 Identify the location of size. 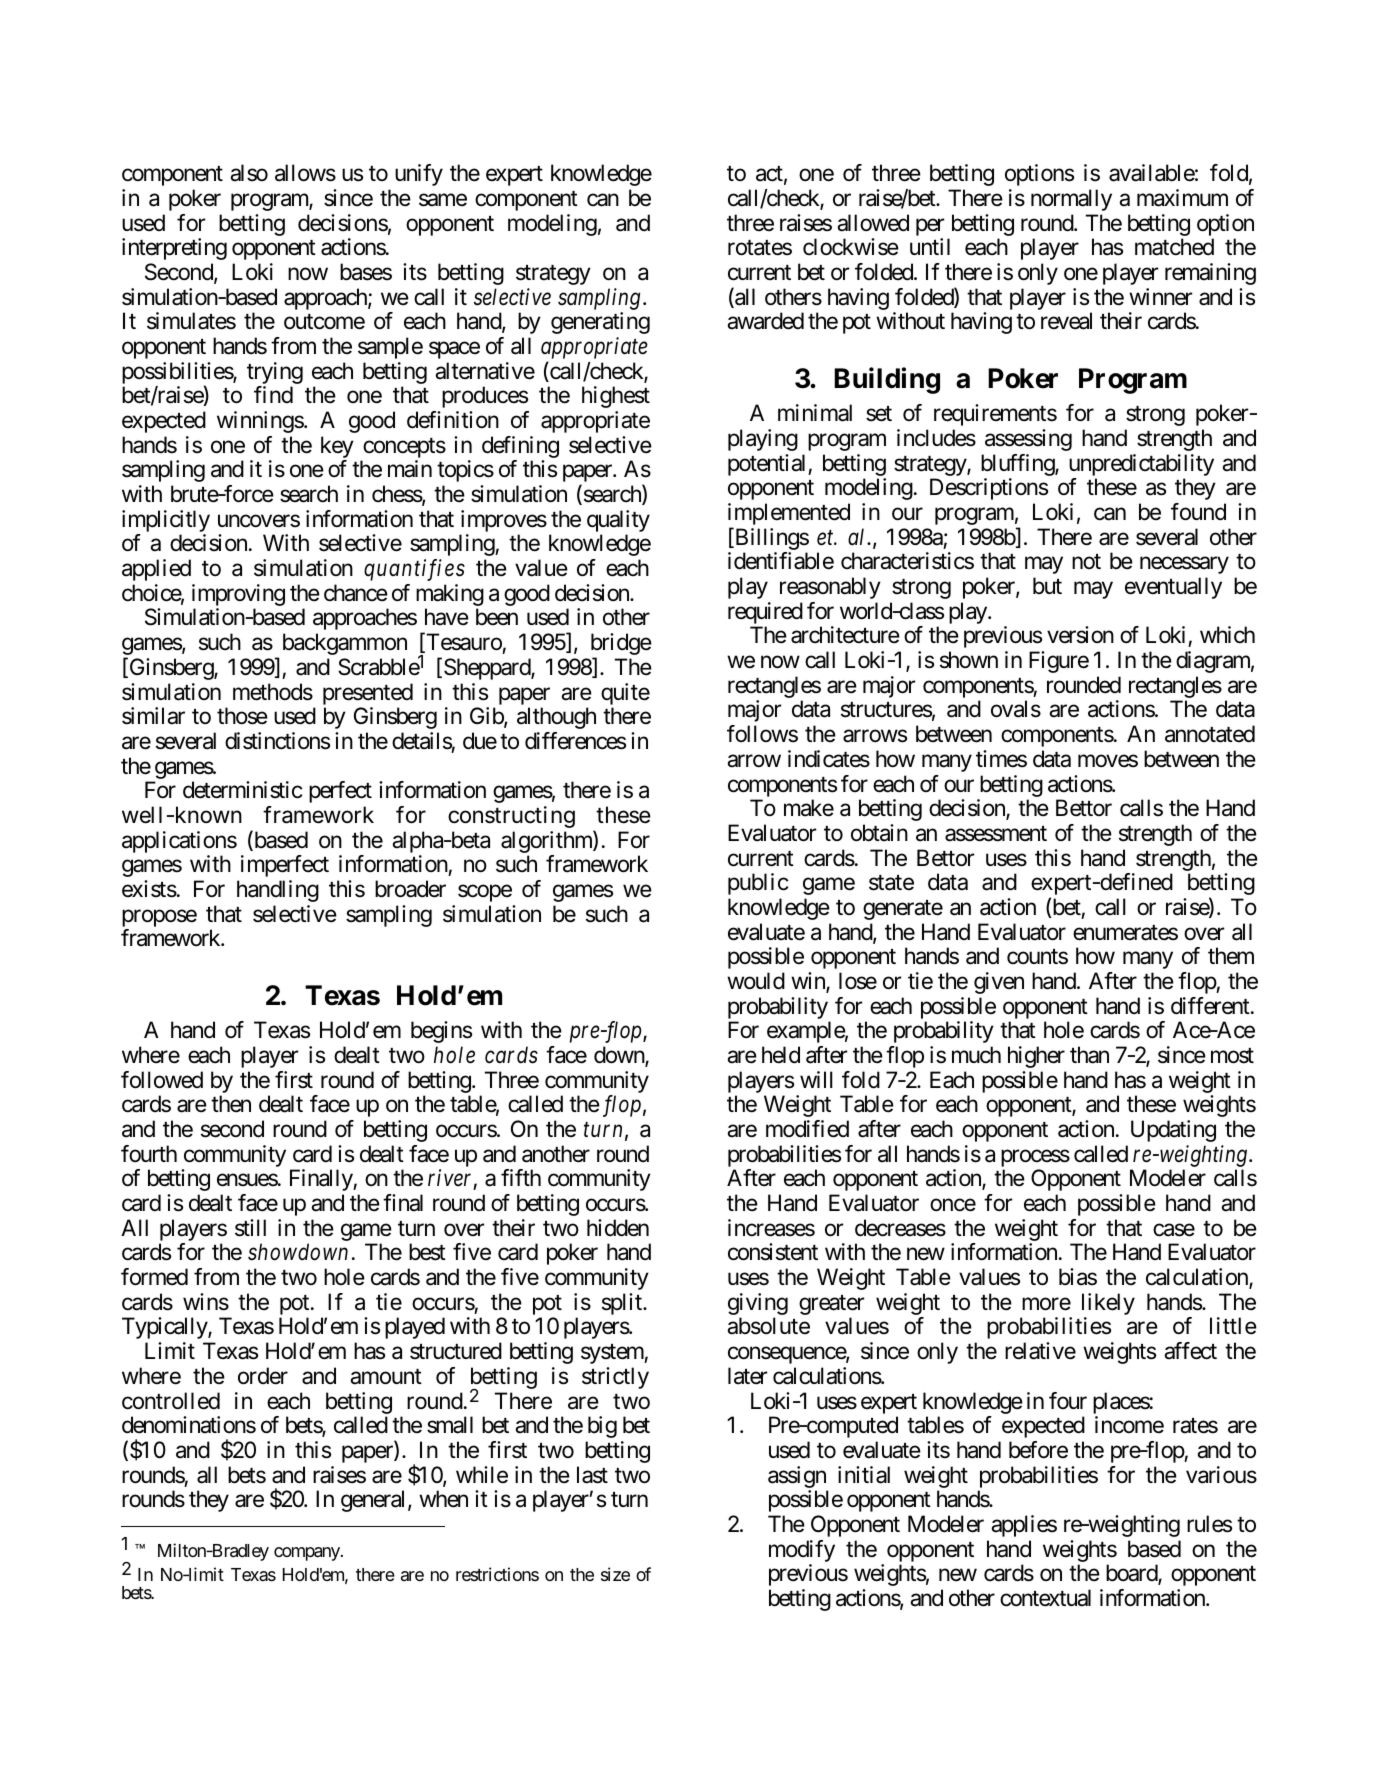
(615, 1574).
